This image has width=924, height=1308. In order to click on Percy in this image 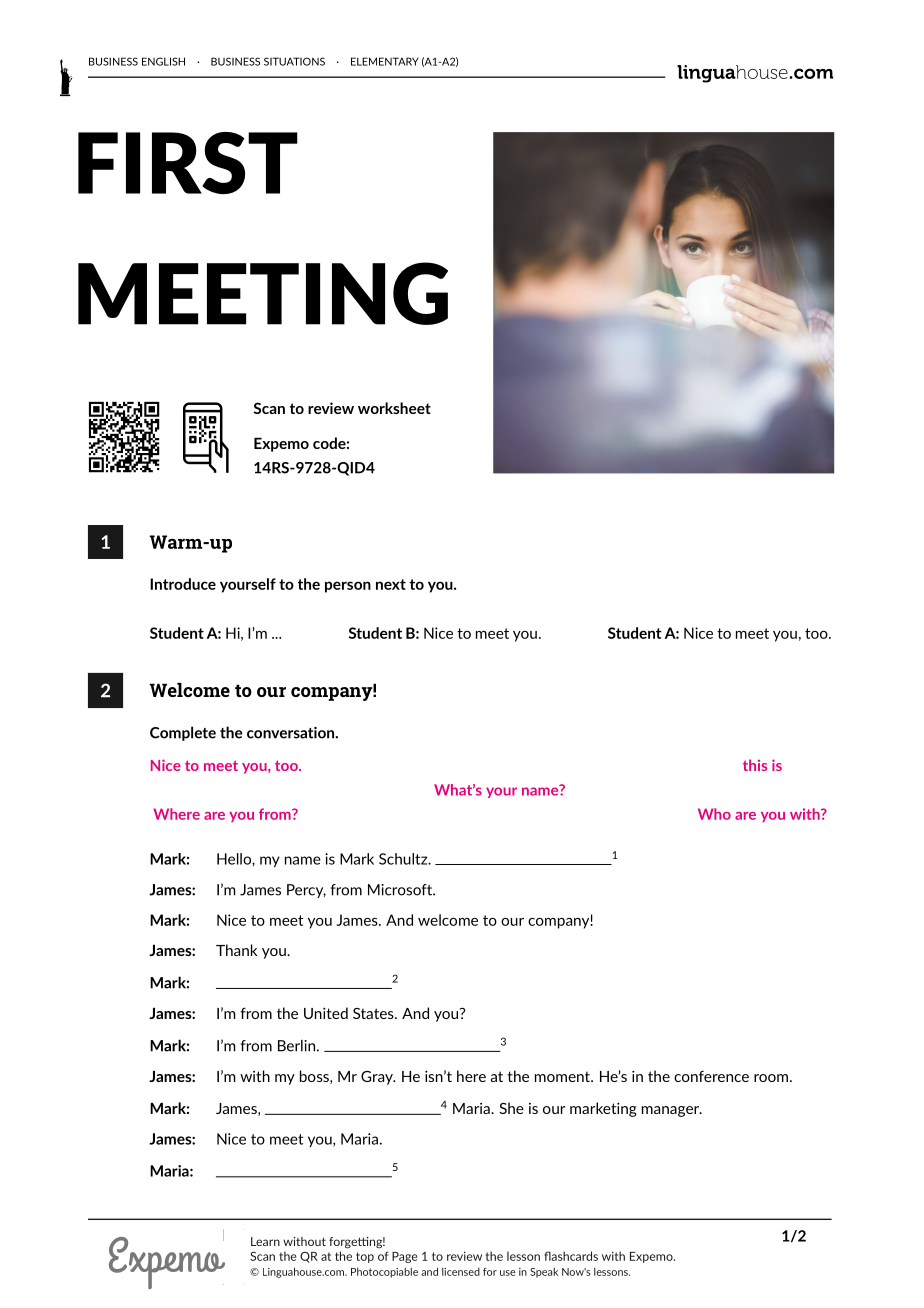, I will do `click(306, 891)`.
